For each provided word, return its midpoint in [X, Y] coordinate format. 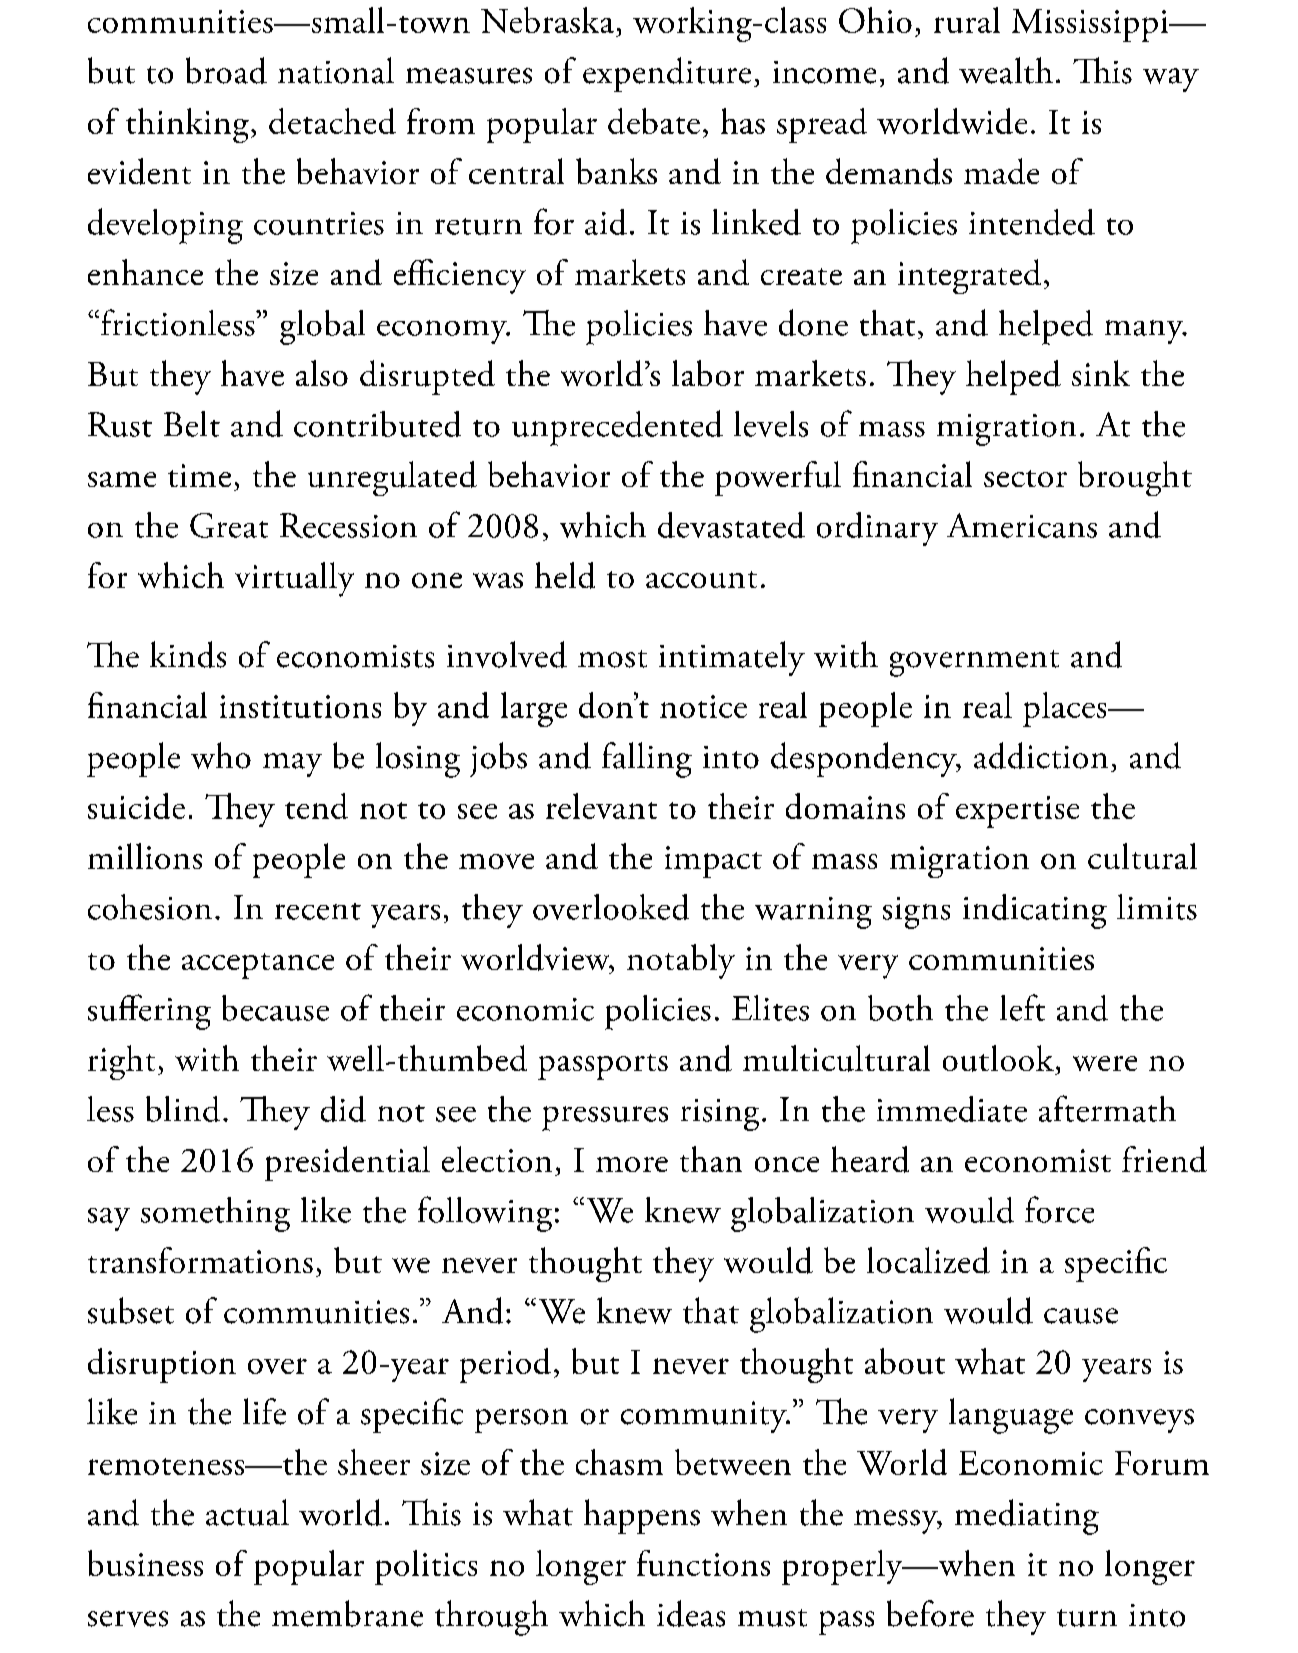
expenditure [667, 74]
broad [226, 70]
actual [247, 1512]
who [221, 755]
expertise [1017, 812]
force [1059, 1209]
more [632, 1164]
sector [1025, 478]
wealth [1006, 70]
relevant [601, 806]
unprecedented [617, 428]
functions [703, 1563]
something [215, 1214]
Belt [192, 424]
